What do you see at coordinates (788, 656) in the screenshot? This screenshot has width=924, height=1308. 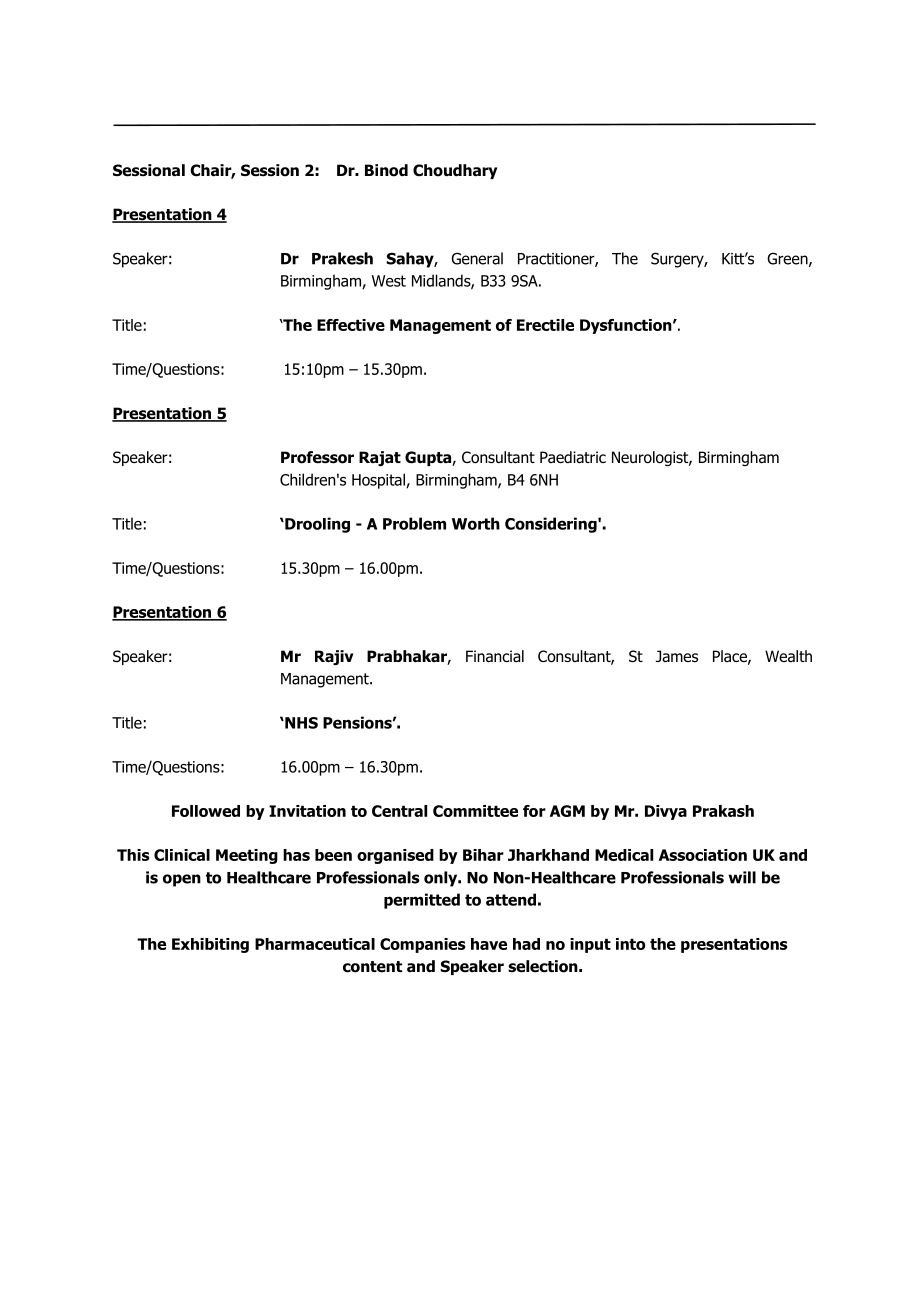 I see `Wealth` at bounding box center [788, 656].
